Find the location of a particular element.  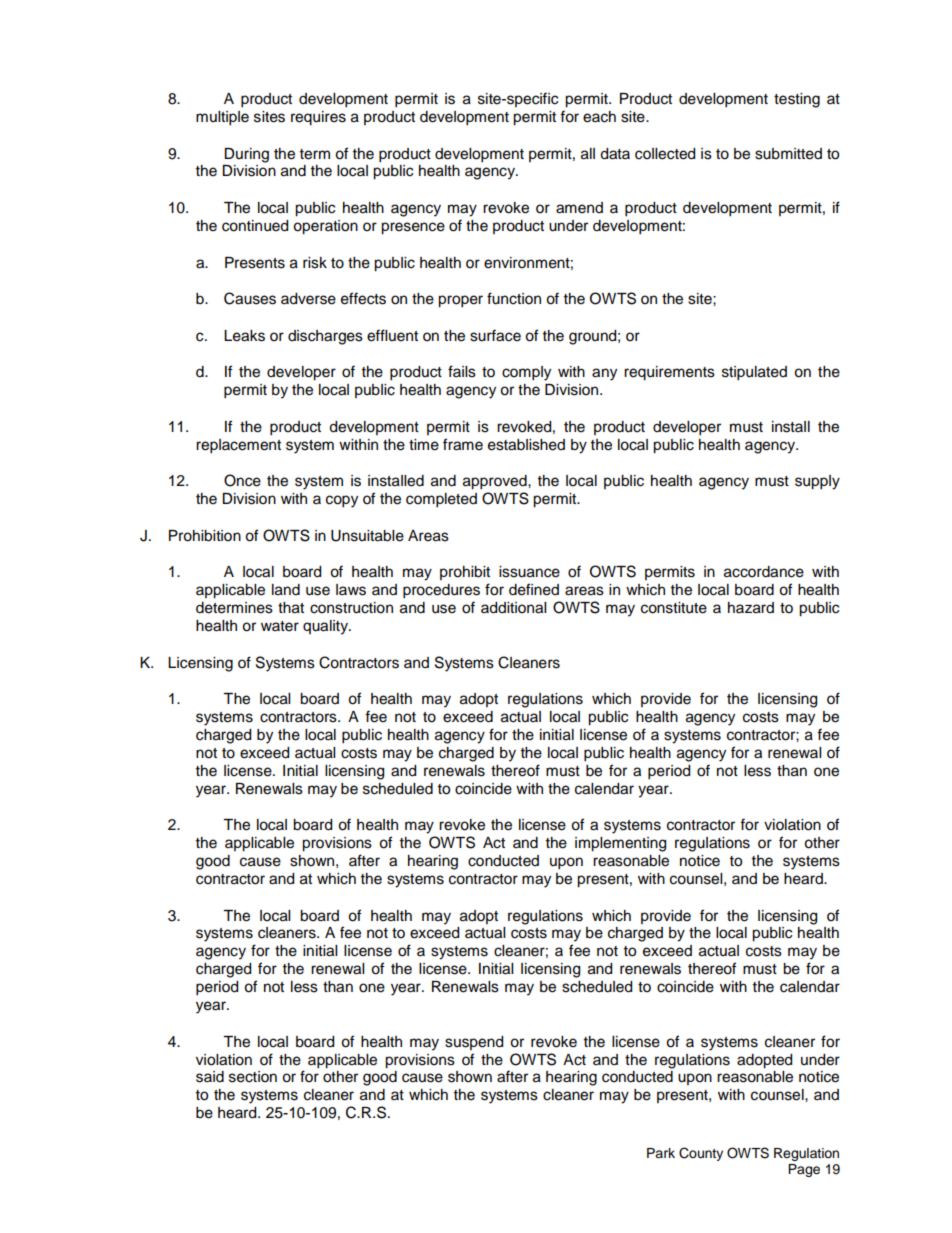

Leaks is located at coordinates (244, 336).
